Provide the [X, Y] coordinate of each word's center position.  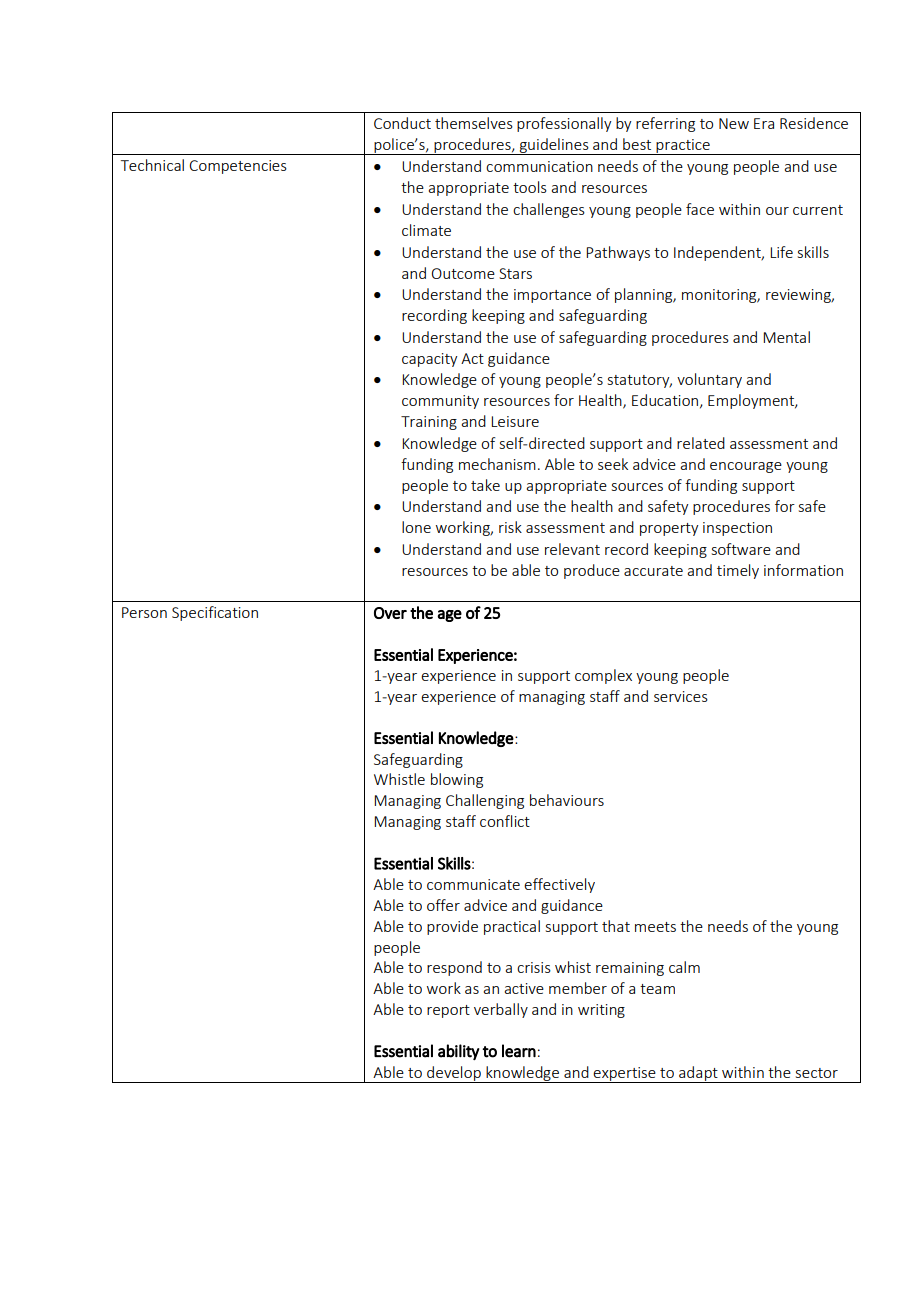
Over [390, 613]
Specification [215, 613]
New [734, 123]
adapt [698, 1074]
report [448, 1011]
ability [458, 1052]
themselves [474, 123]
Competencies [238, 167]
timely [738, 571]
